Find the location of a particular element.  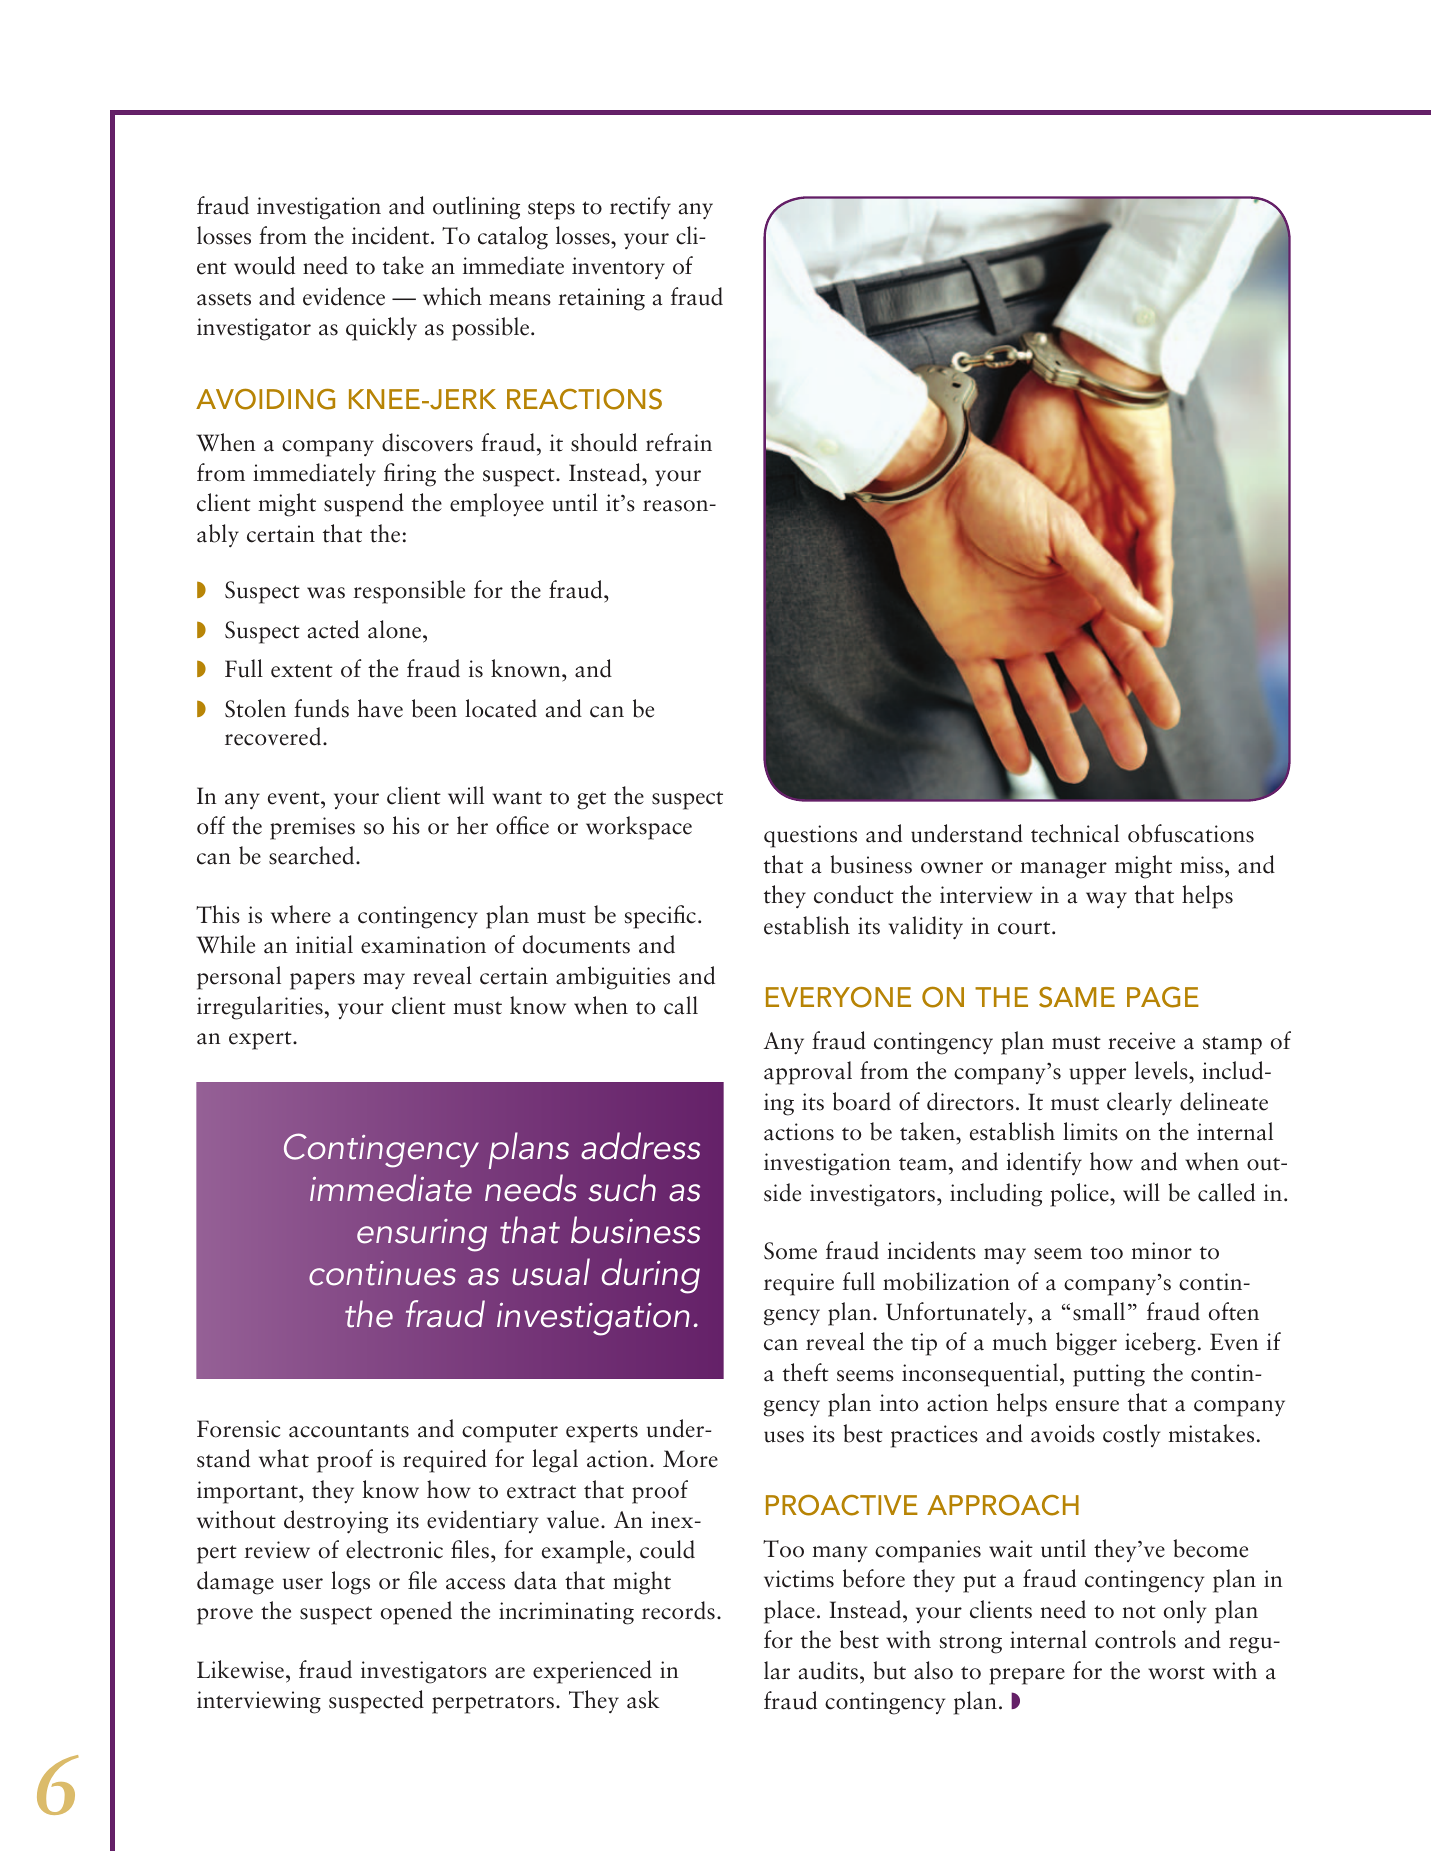

workspace is located at coordinates (639, 828).
